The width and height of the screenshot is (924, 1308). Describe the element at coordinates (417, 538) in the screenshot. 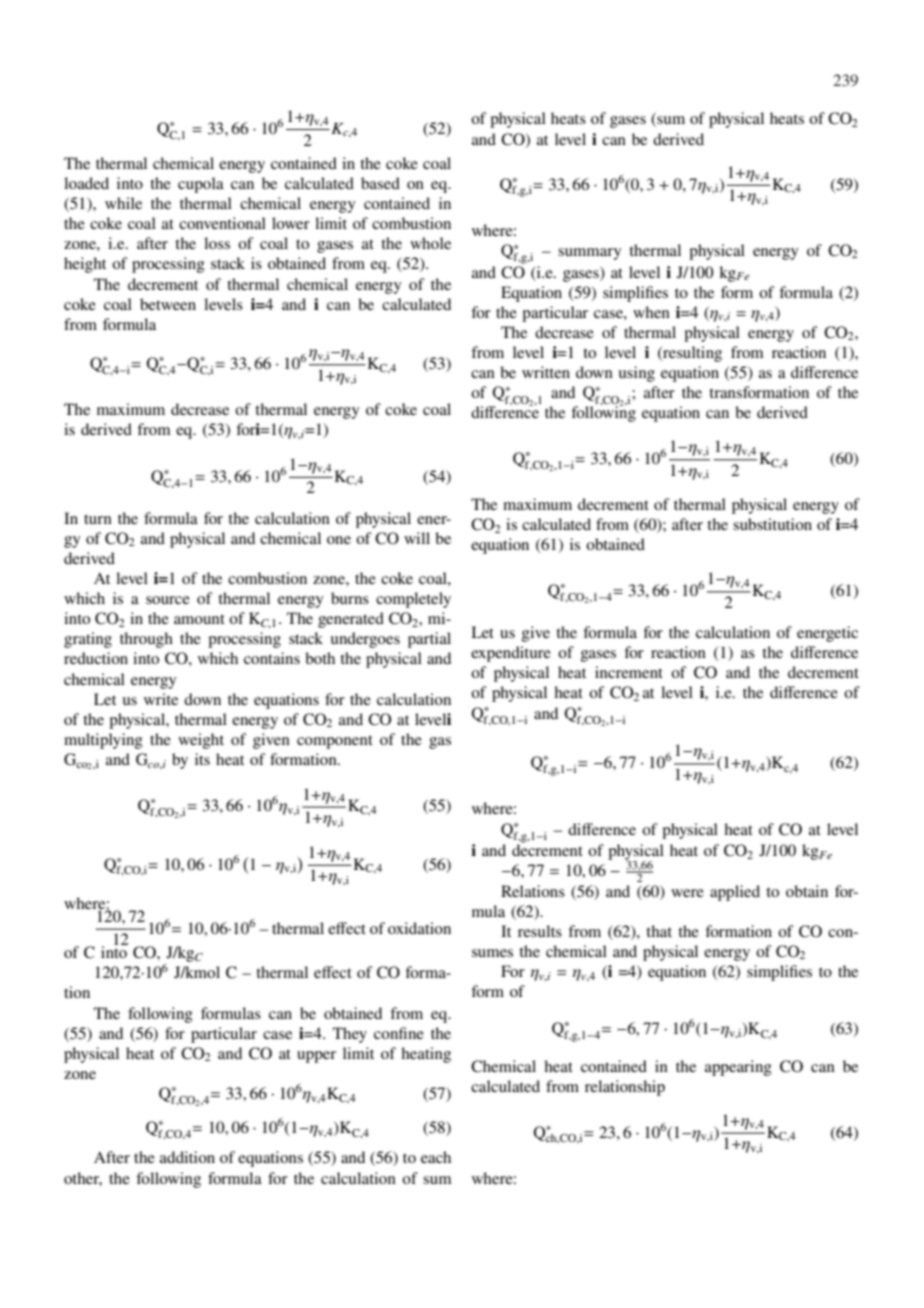

I see `will` at that location.
